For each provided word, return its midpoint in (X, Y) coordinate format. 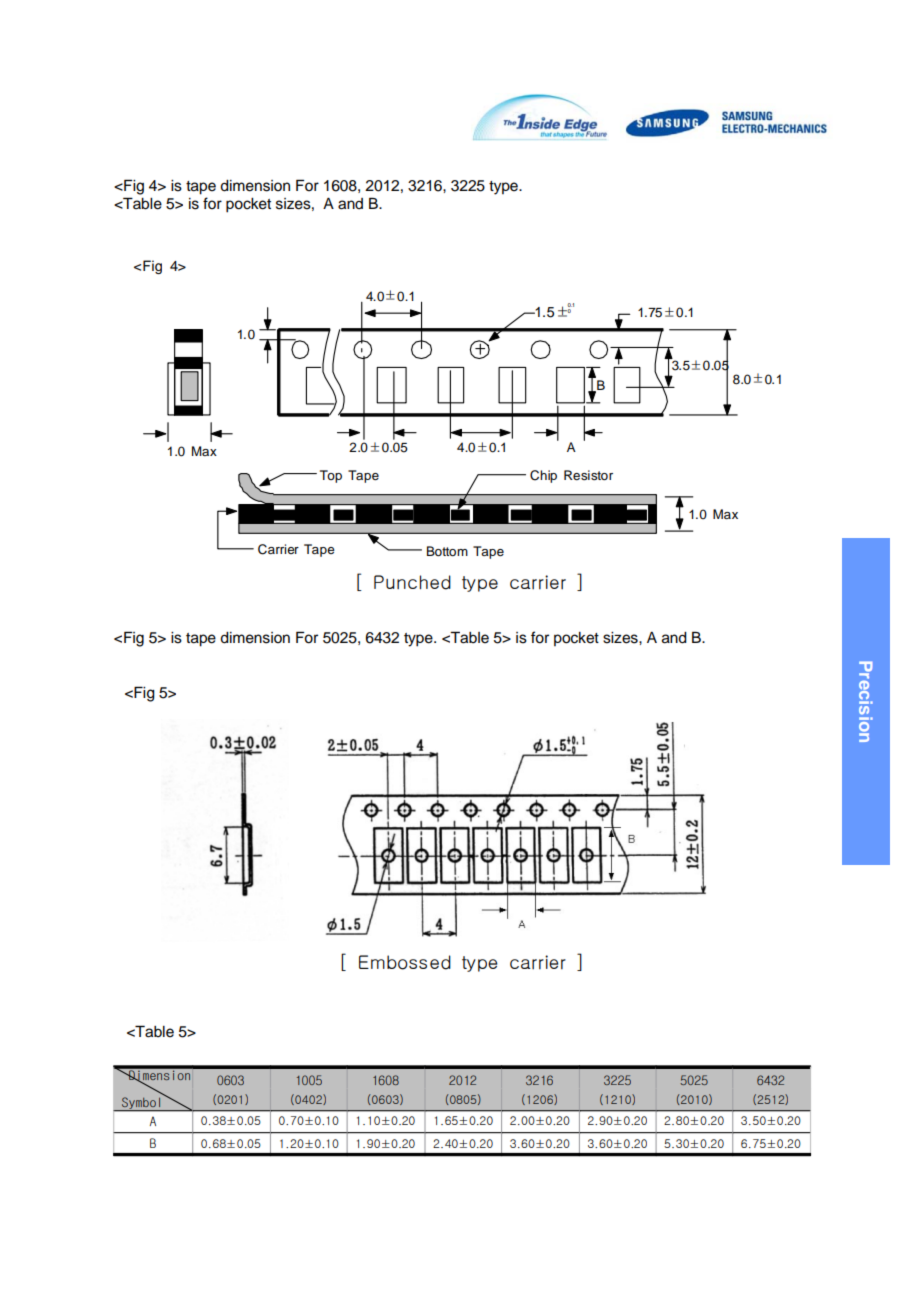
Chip (543, 476)
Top (331, 476)
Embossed (405, 962)
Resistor (588, 475)
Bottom (447, 551)
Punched (412, 582)
